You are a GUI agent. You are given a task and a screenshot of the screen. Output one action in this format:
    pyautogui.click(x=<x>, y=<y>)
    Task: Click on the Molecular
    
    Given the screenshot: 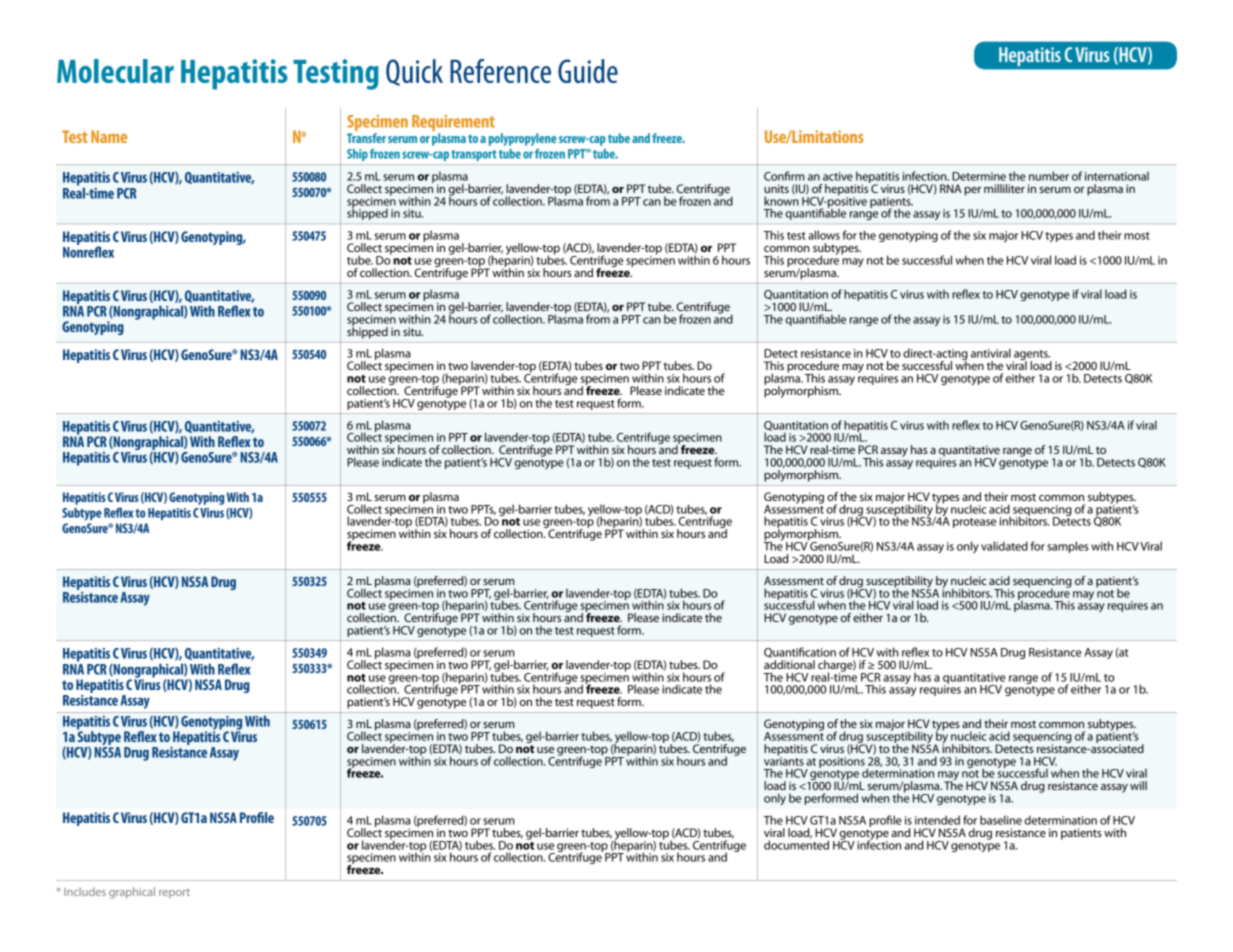 What is the action you would take?
    pyautogui.click(x=115, y=71)
